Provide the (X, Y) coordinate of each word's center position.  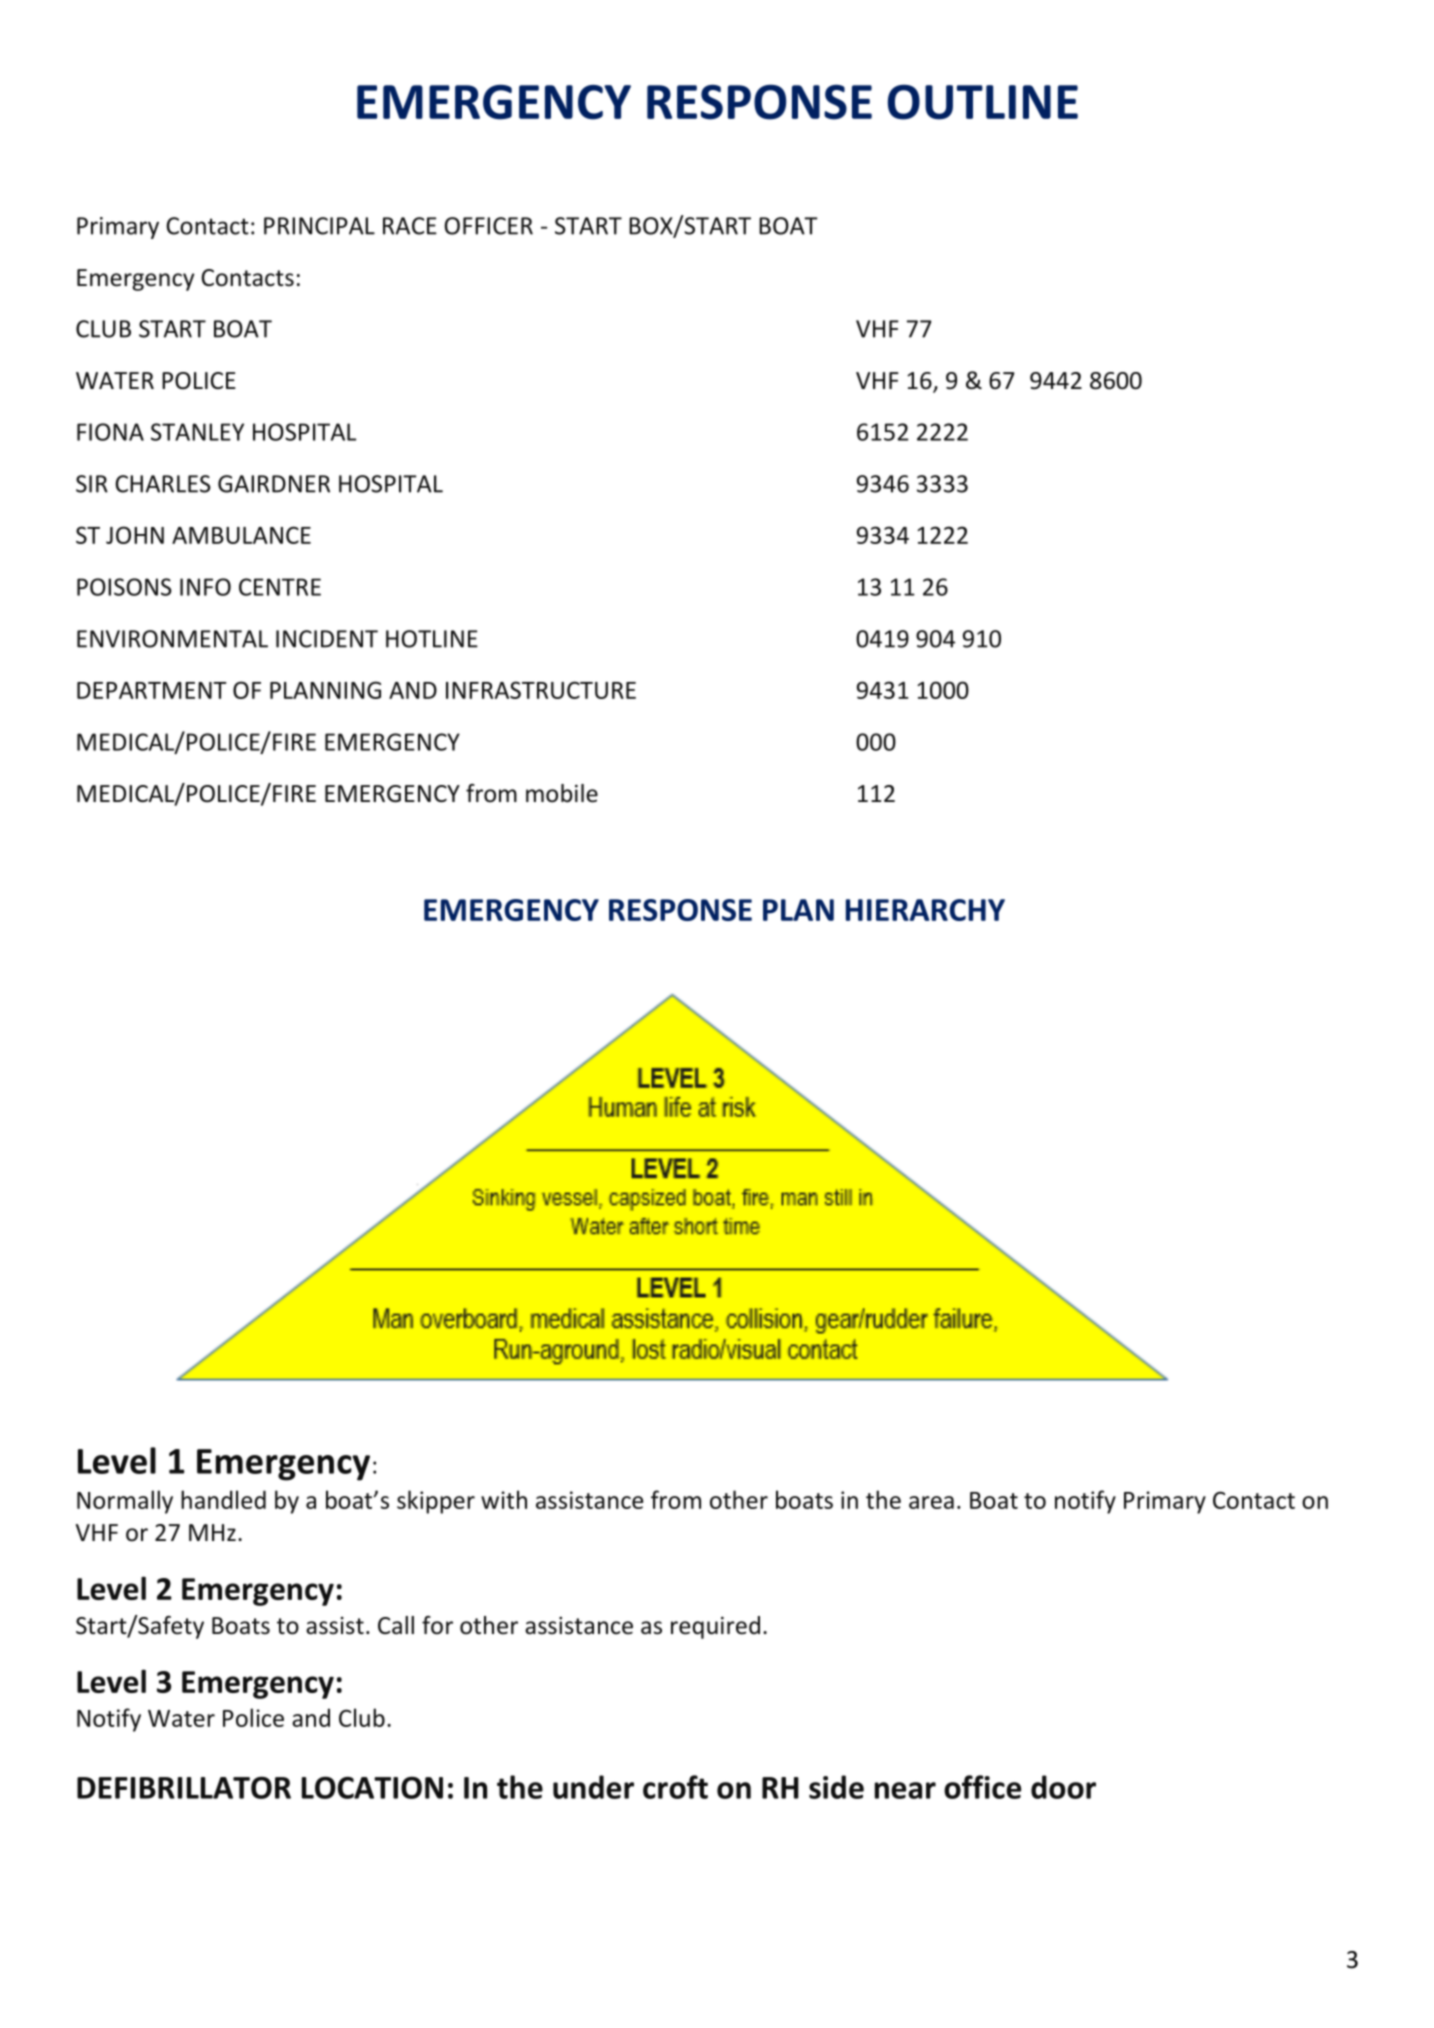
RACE (410, 226)
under (593, 1787)
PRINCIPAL (319, 226)
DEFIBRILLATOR (184, 1787)
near (905, 1790)
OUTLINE (983, 102)
